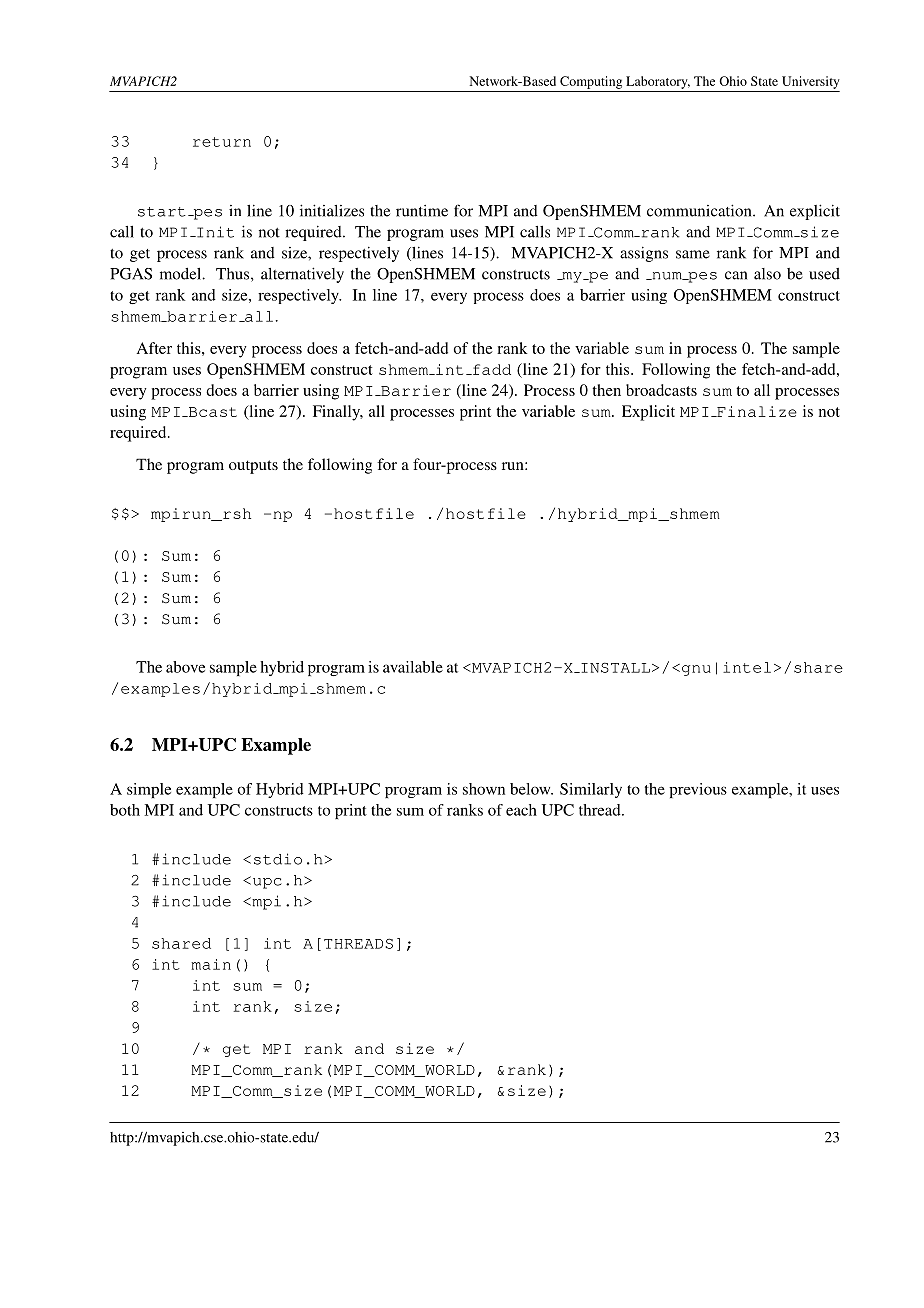 Image resolution: width=924 pixels, height=1308 pixels. Describe the element at coordinates (222, 142) in the image. I see `return` at that location.
